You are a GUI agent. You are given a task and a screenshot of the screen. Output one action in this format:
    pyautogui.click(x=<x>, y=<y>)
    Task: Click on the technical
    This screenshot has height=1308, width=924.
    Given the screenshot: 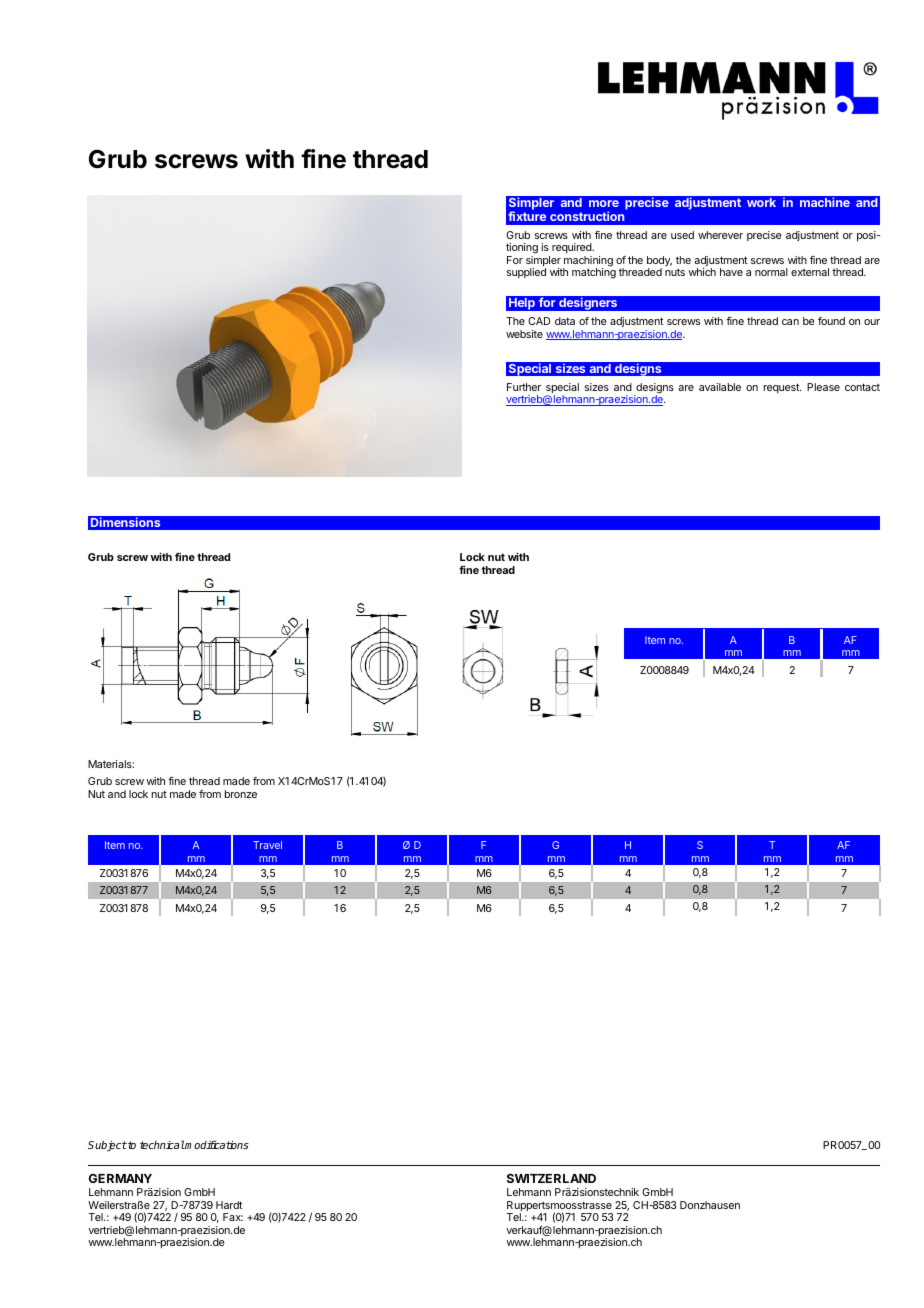 What is the action you would take?
    pyautogui.click(x=162, y=1144)
